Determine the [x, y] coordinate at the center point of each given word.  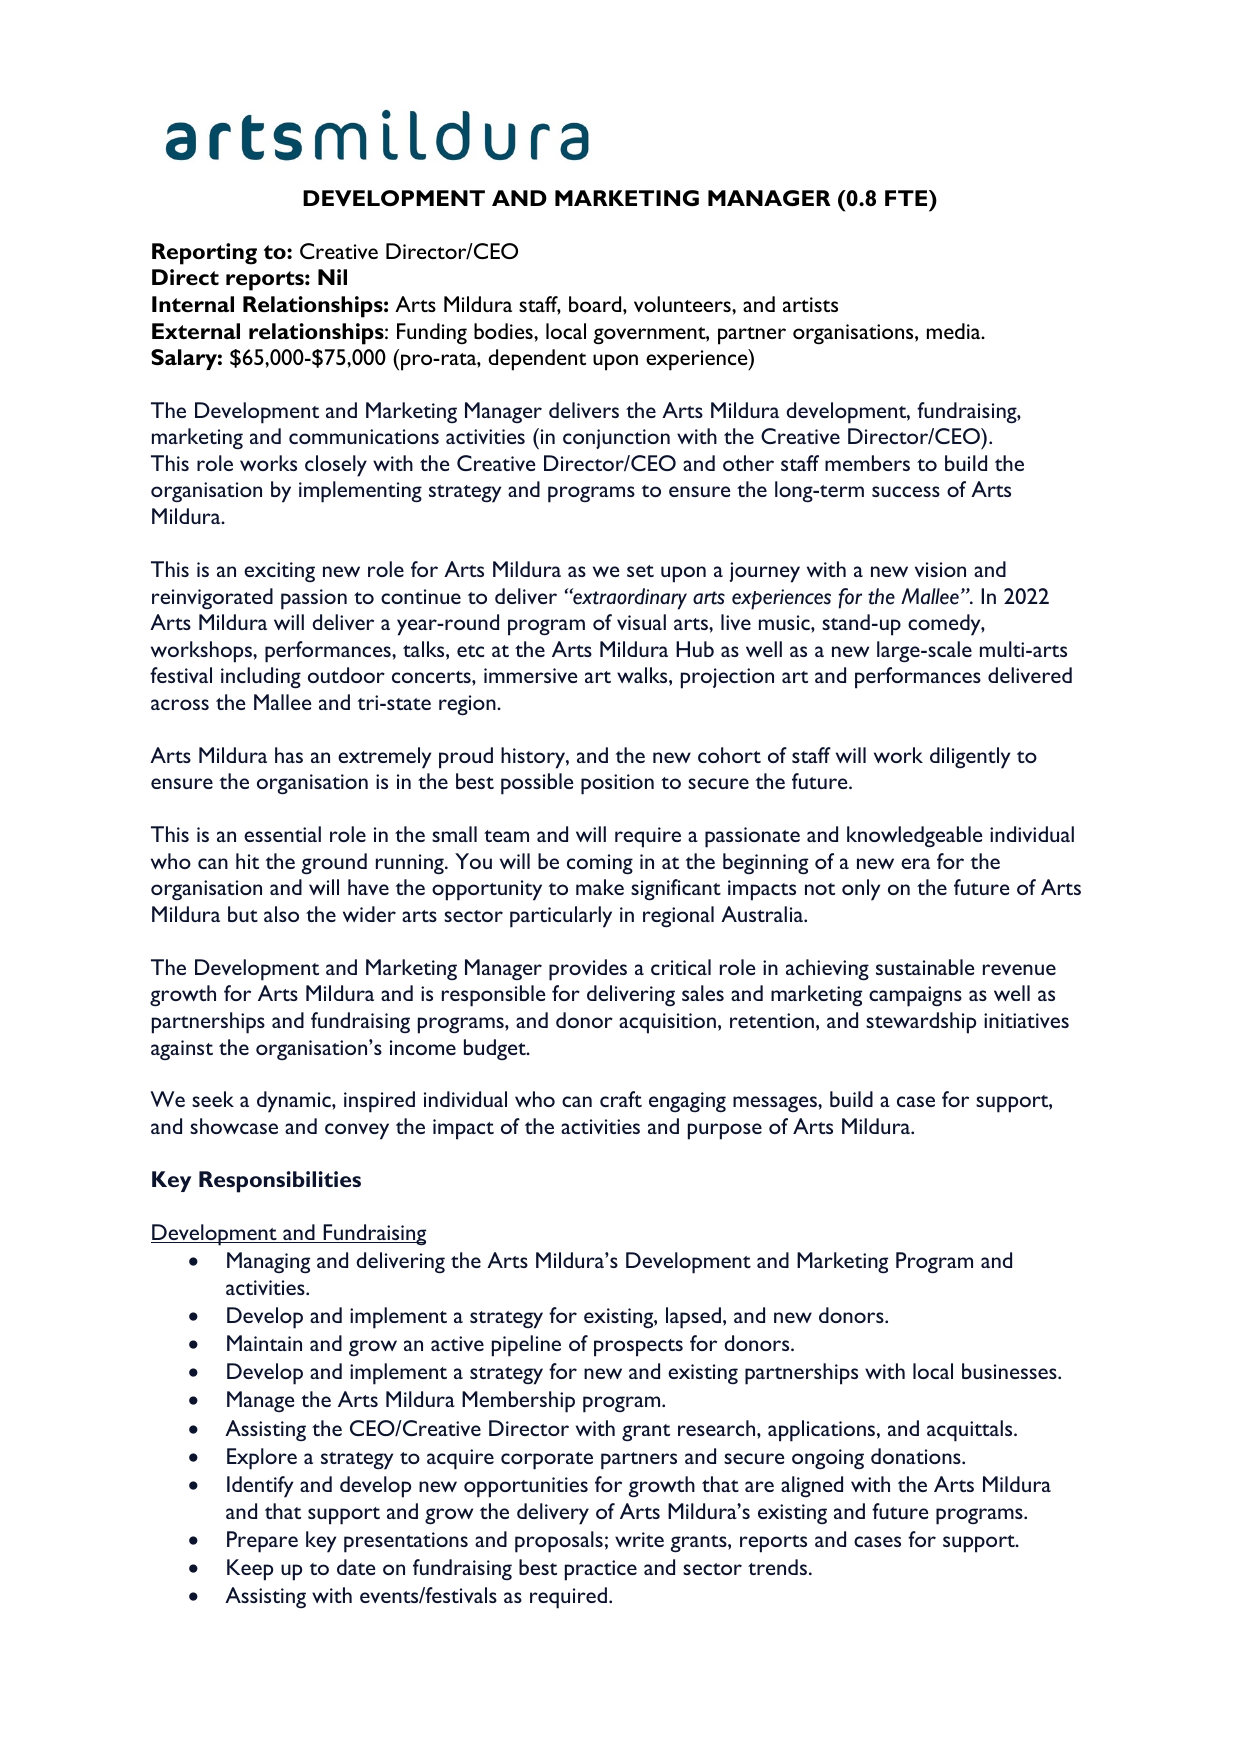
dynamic [295, 1102]
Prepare [262, 1542]
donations [917, 1456]
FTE [907, 198]
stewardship [921, 1023]
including [261, 678]
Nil [332, 277]
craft [621, 1099]
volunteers [683, 304]
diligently [970, 758]
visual [641, 622]
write [639, 1539]
